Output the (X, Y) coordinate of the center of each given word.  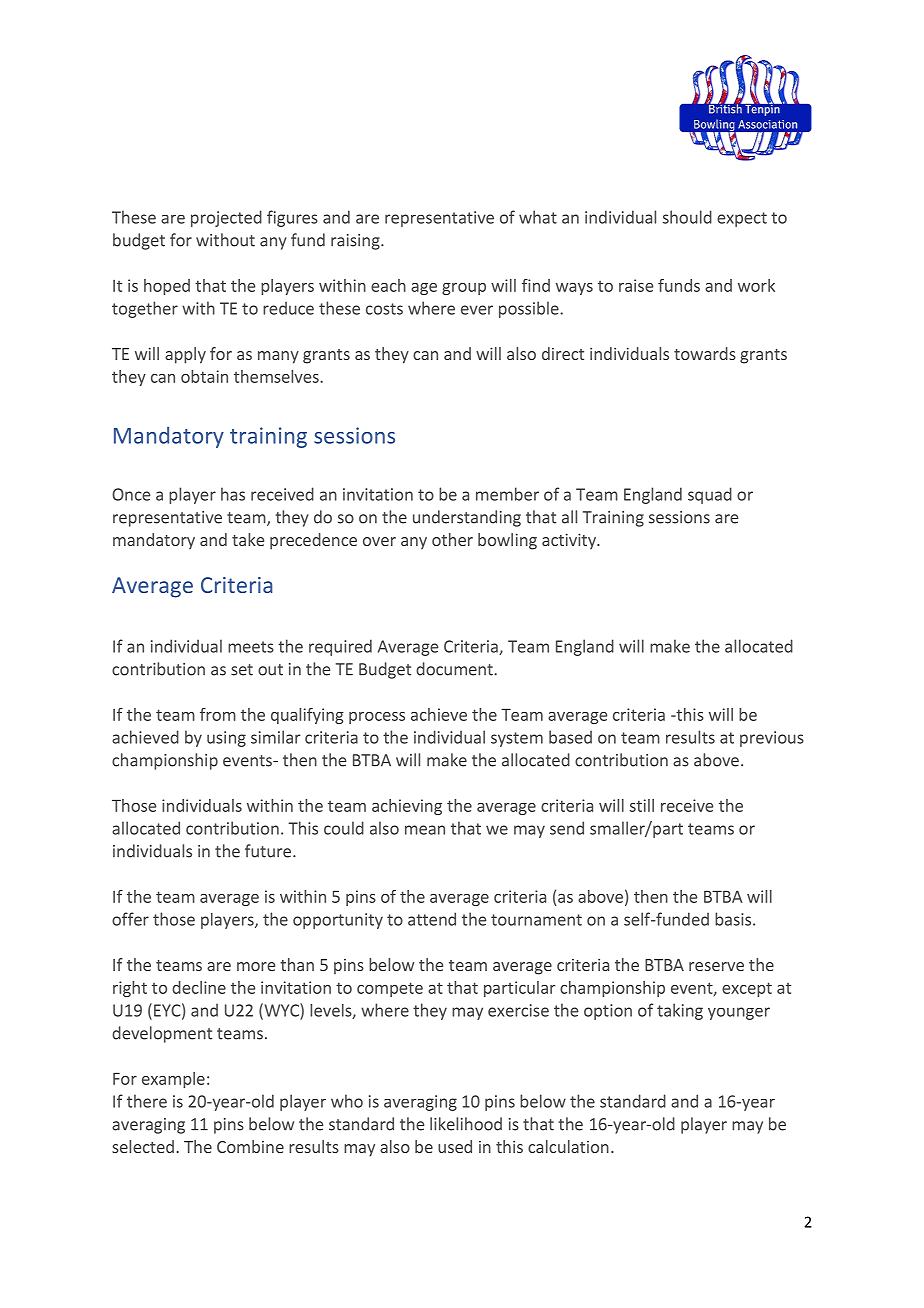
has (233, 494)
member (507, 494)
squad (710, 495)
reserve (716, 966)
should (687, 217)
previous (772, 739)
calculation (568, 1146)
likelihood (466, 1124)
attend (432, 919)
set (242, 670)
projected (226, 218)
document (455, 669)
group (464, 289)
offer (130, 919)
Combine (250, 1146)
